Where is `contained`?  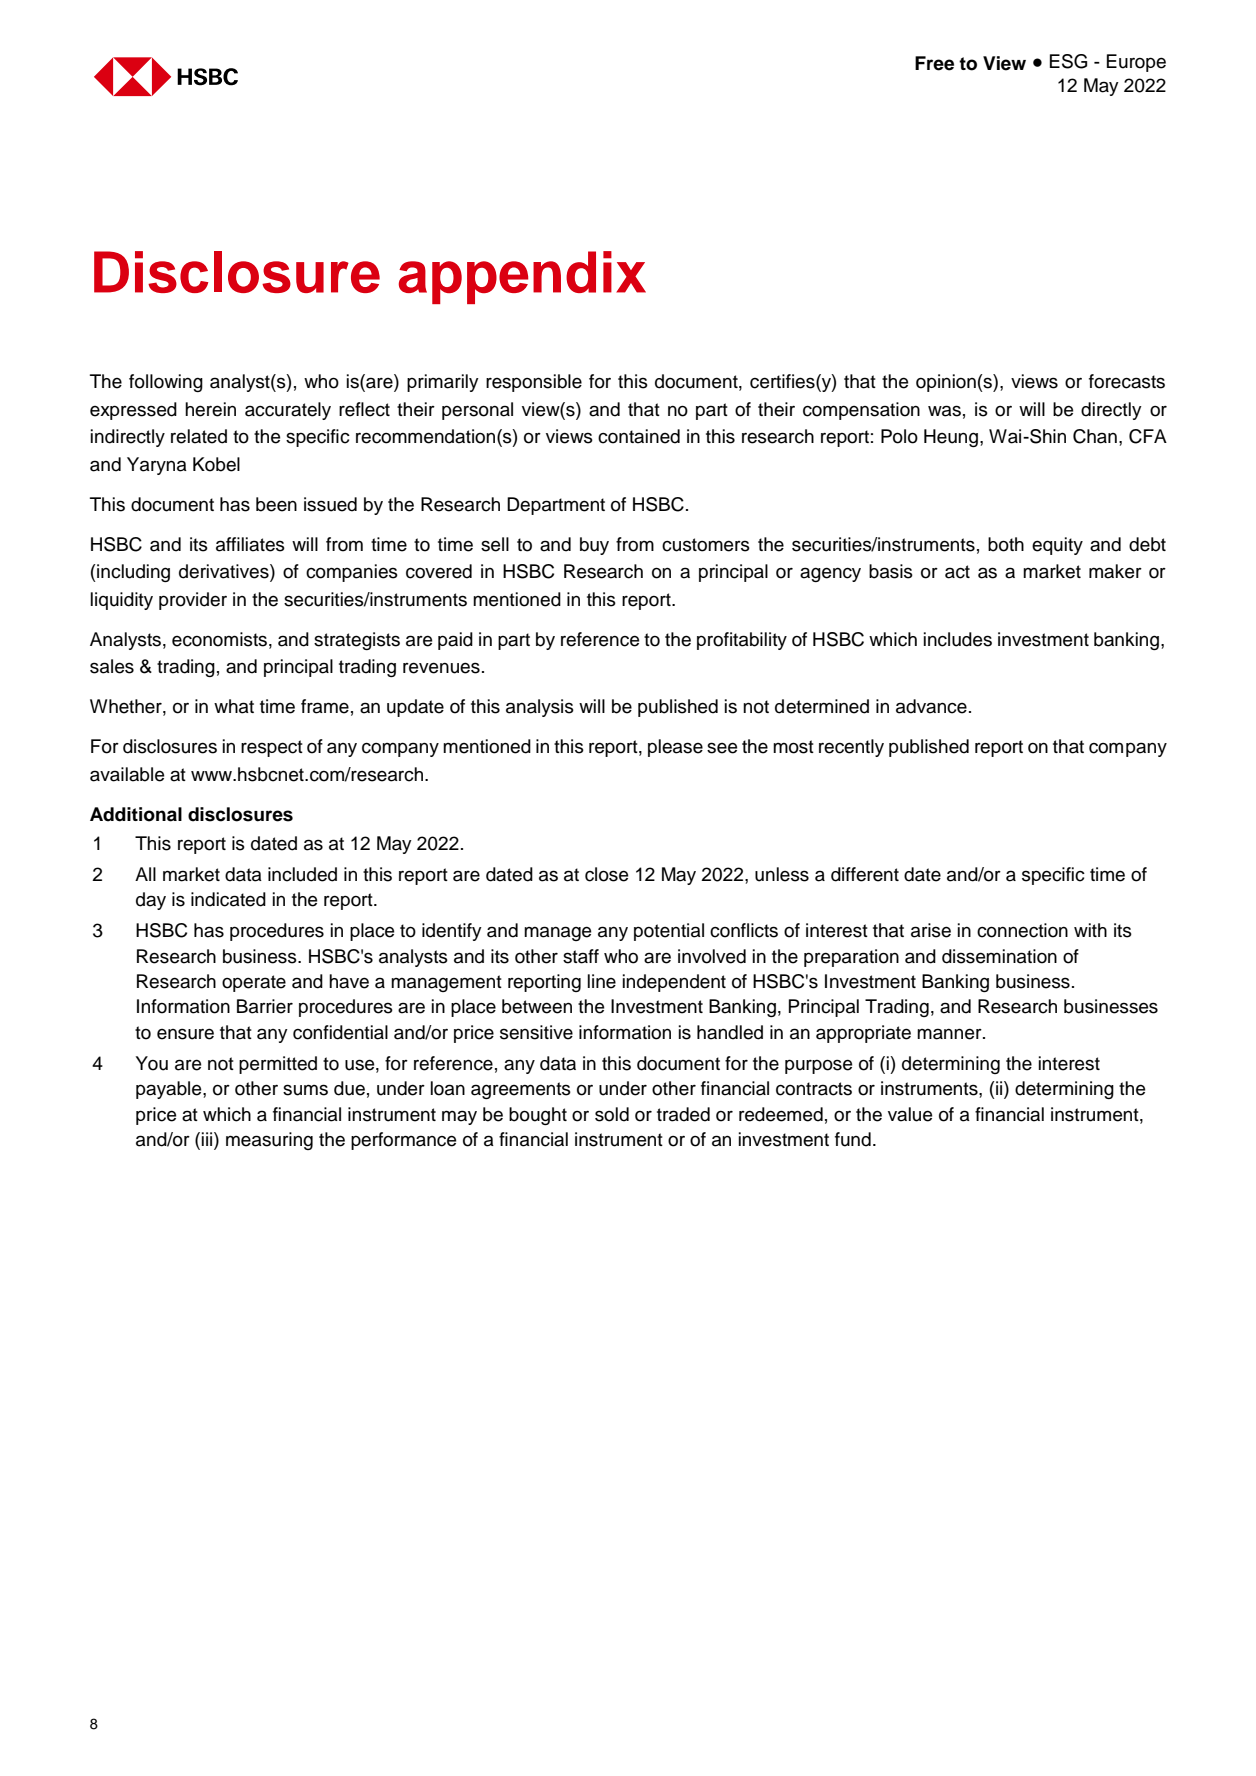
contained is located at coordinates (639, 436).
